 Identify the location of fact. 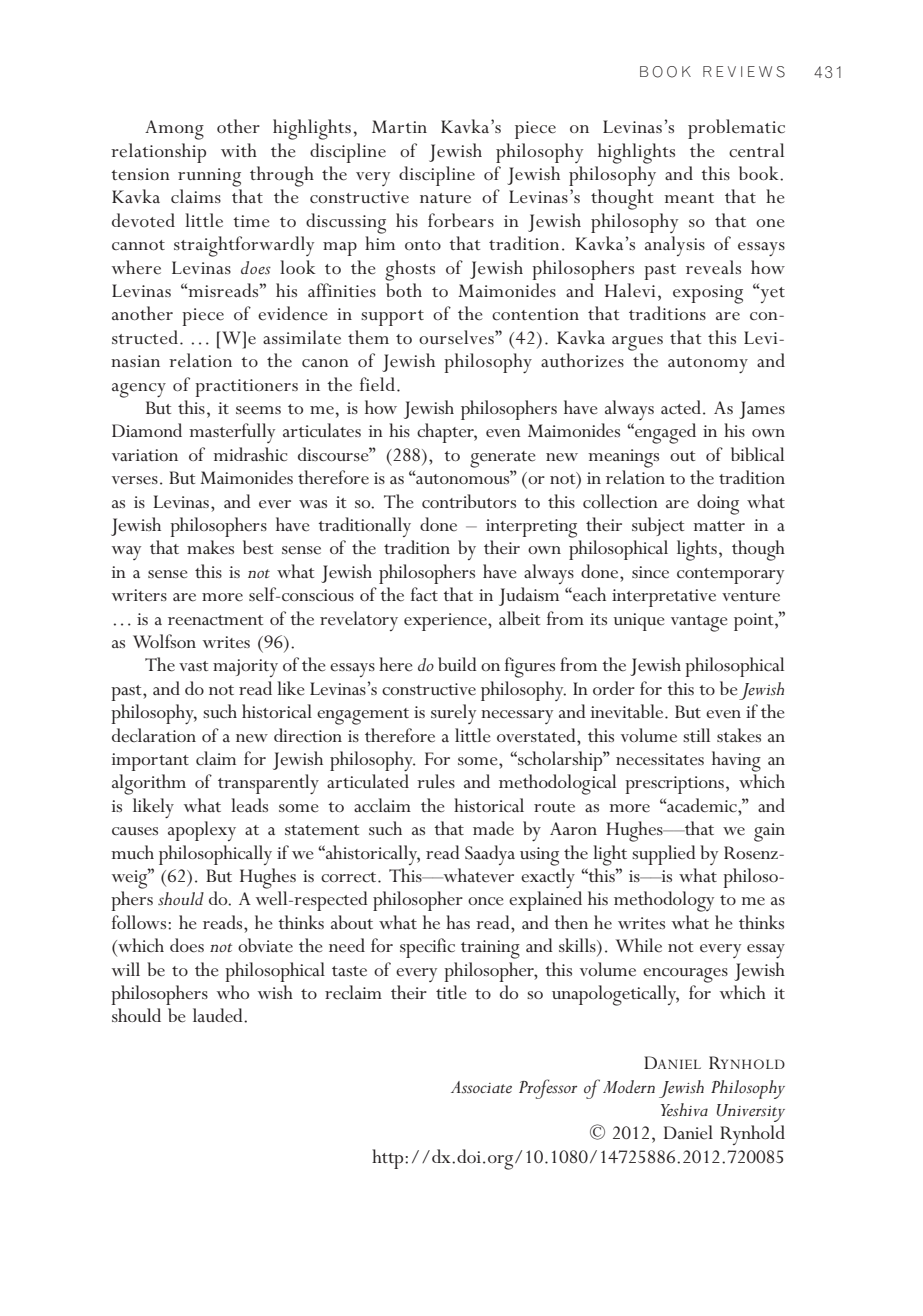
(424, 594).
